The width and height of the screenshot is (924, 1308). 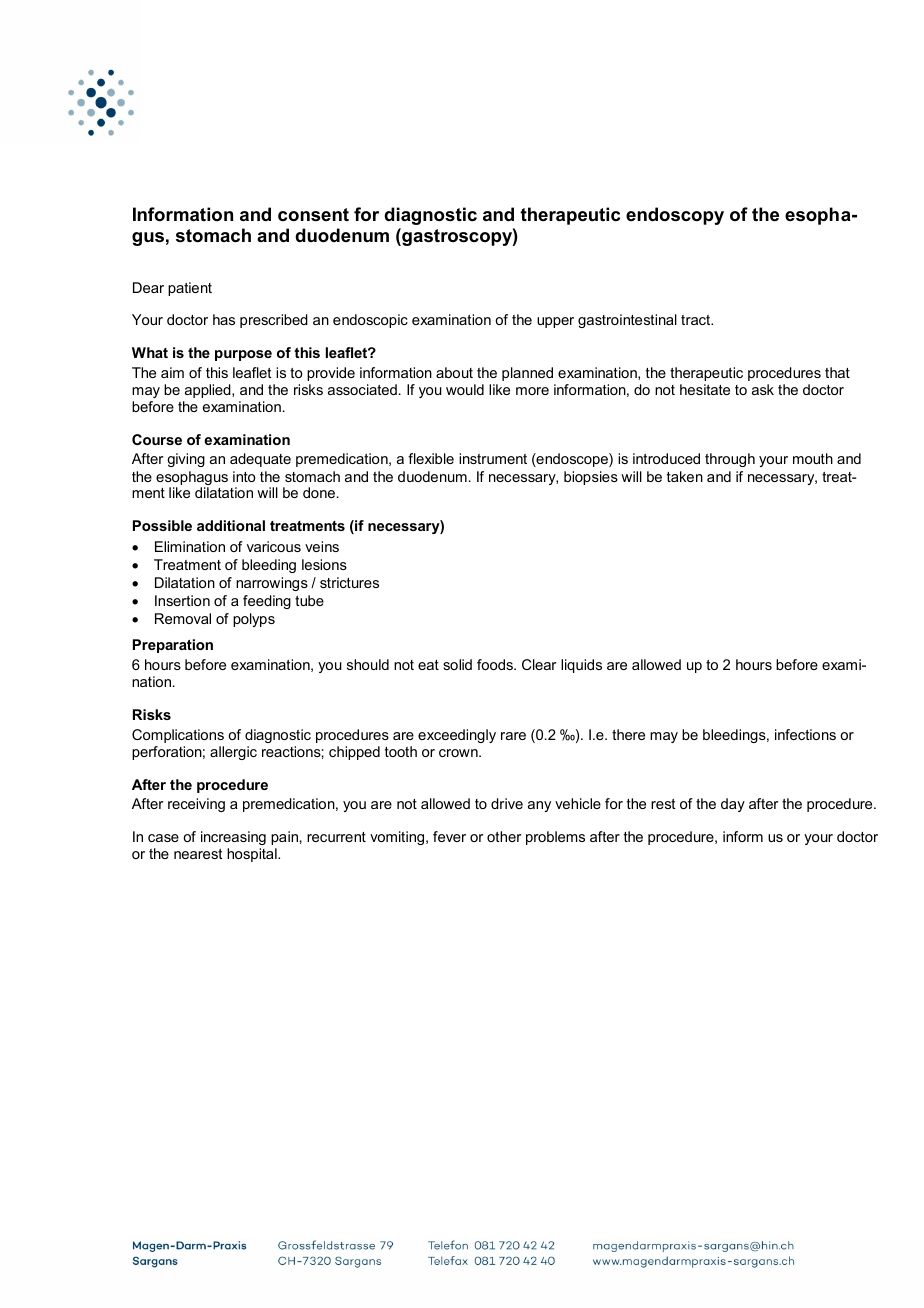 What do you see at coordinates (581, 666) in the screenshot?
I see `liquids` at bounding box center [581, 666].
